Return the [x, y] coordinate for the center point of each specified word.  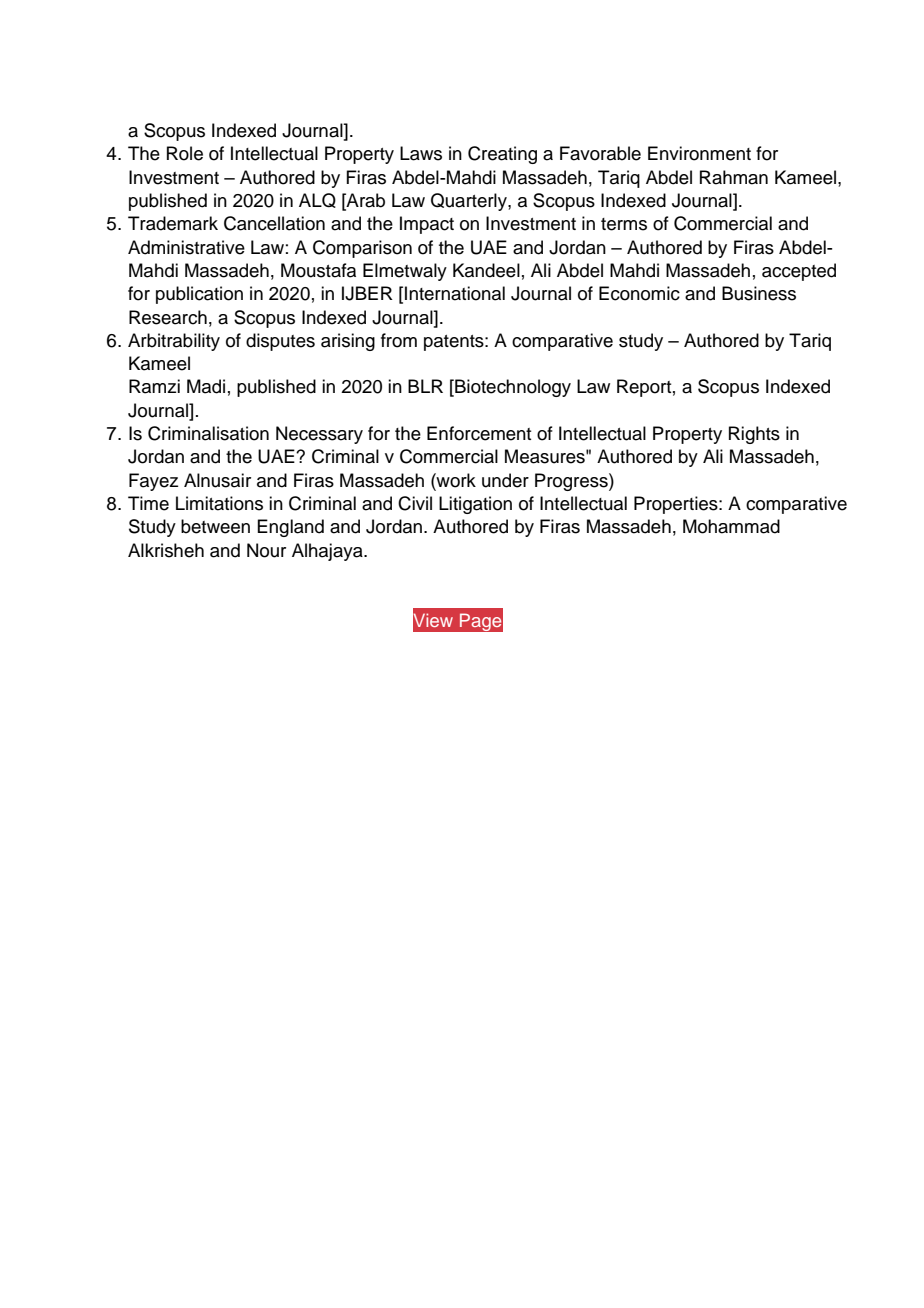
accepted [799, 272]
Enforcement [479, 433]
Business [759, 293]
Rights [754, 435]
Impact [427, 225]
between [215, 526]
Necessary [319, 435]
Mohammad [731, 526]
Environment [699, 153]
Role [185, 153]
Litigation [475, 505]
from [399, 340]
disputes [280, 342]
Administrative [186, 247]
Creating [502, 155]
